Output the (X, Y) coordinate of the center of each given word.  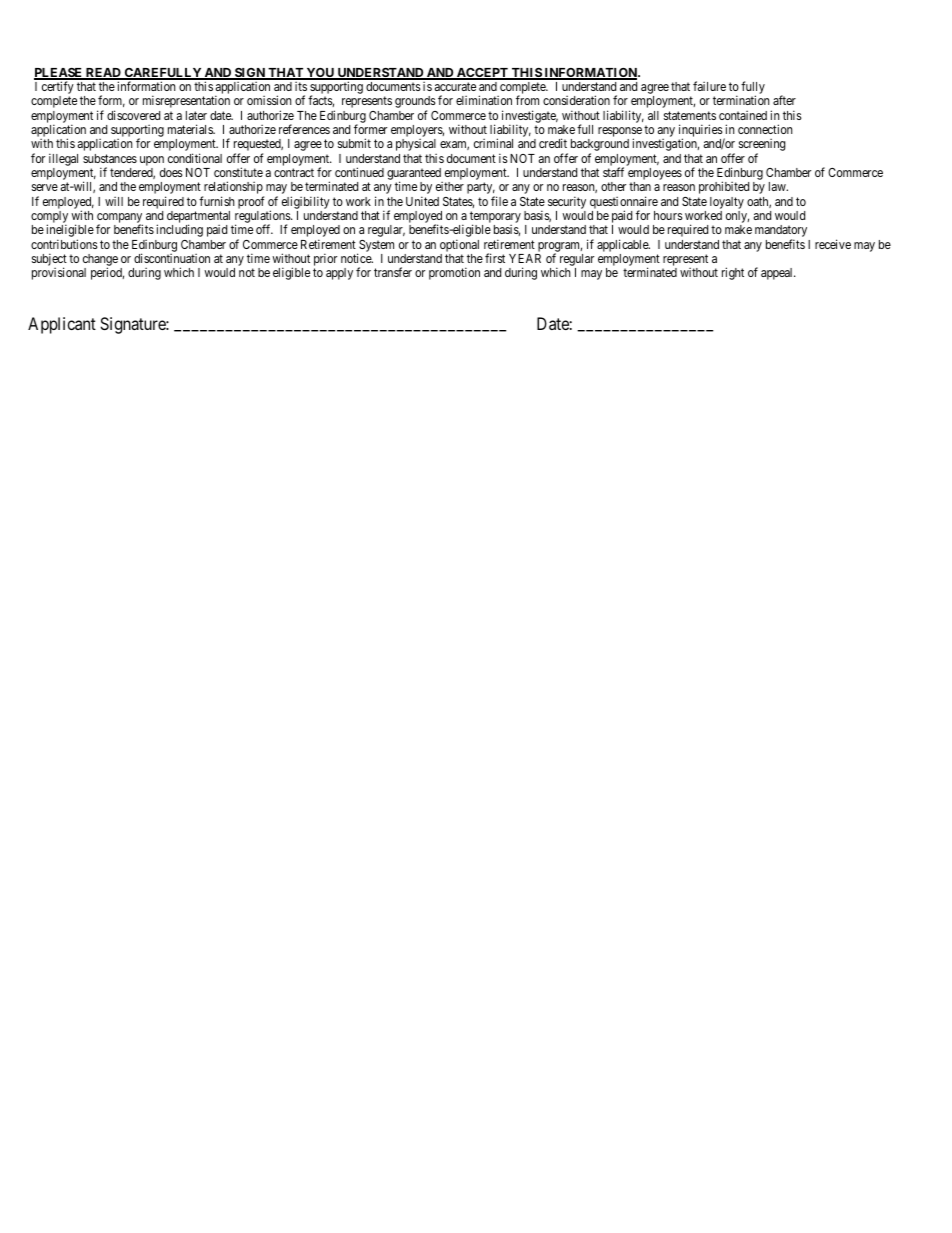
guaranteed (415, 175)
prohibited (724, 187)
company (120, 219)
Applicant (62, 325)
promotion (454, 273)
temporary (495, 218)
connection (765, 129)
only (737, 217)
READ (103, 74)
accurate (455, 86)
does (171, 172)
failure (709, 86)
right (733, 273)
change (100, 261)
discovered (133, 115)
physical (416, 145)
